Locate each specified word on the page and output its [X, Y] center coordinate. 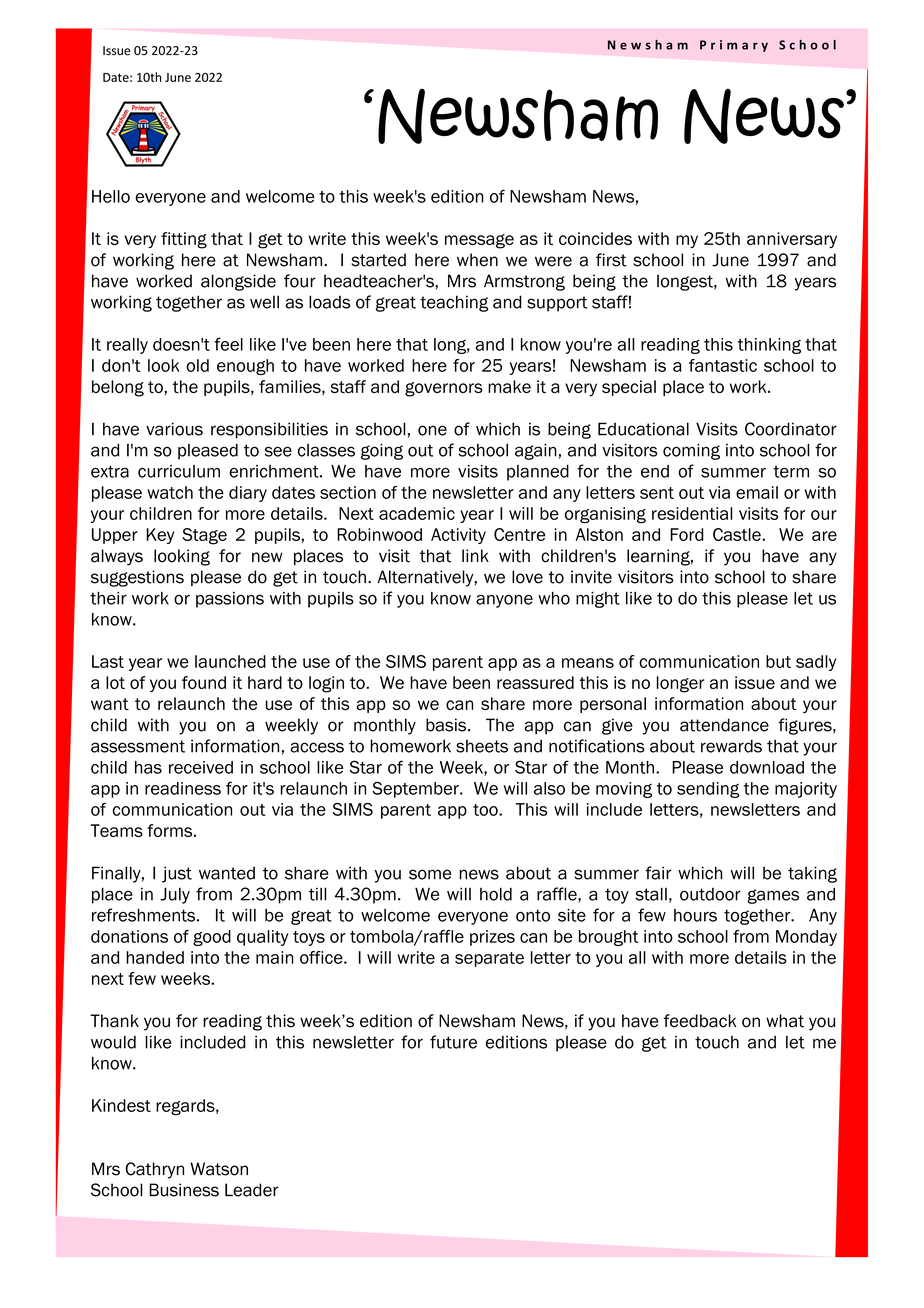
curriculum [179, 471]
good [212, 938]
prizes [492, 938]
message [479, 241]
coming [691, 451]
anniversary [792, 240]
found [204, 682]
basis [447, 725]
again [536, 451]
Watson [219, 1169]
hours [695, 915]
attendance [724, 725]
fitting [184, 240]
